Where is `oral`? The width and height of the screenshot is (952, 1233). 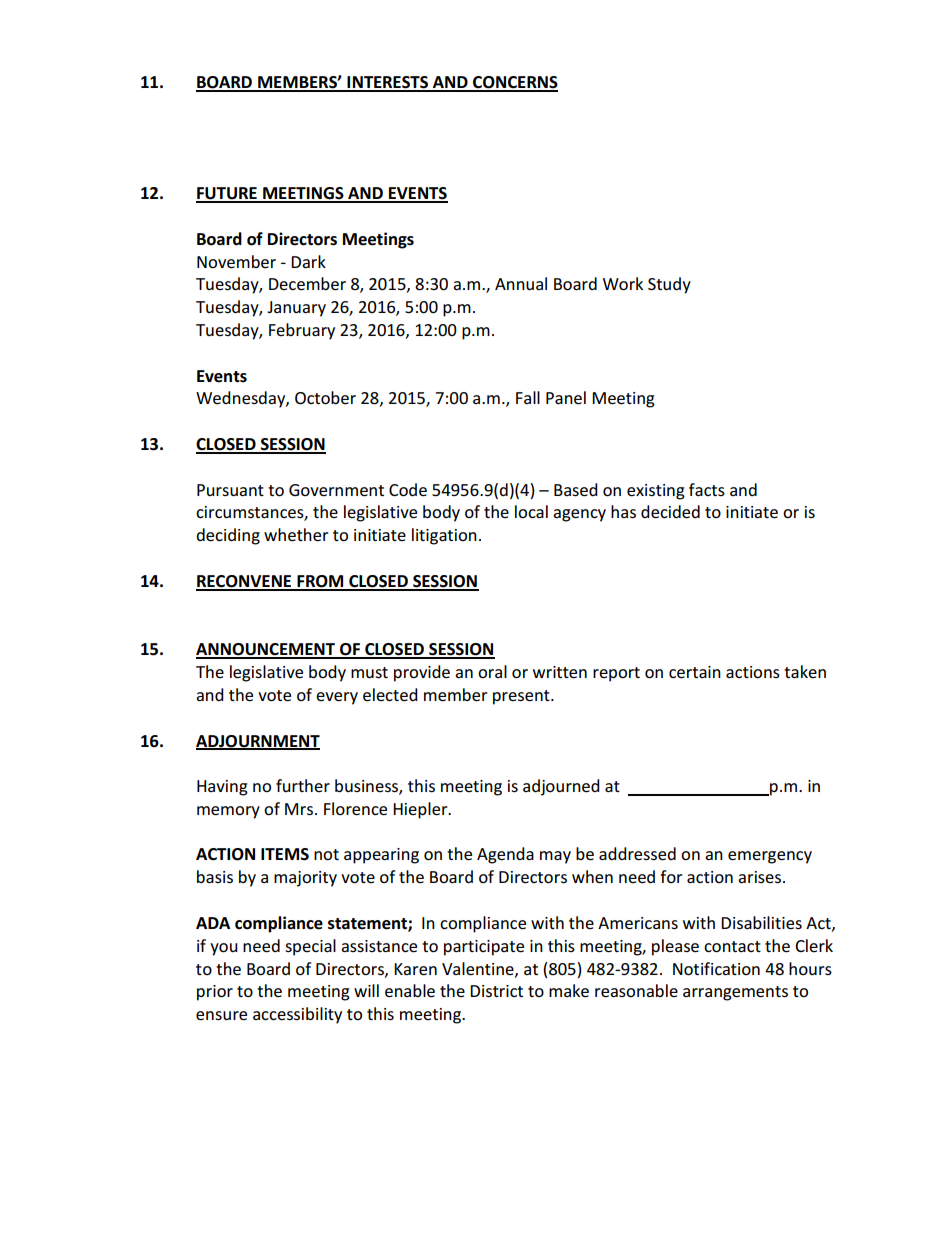
oral is located at coordinates (492, 672).
